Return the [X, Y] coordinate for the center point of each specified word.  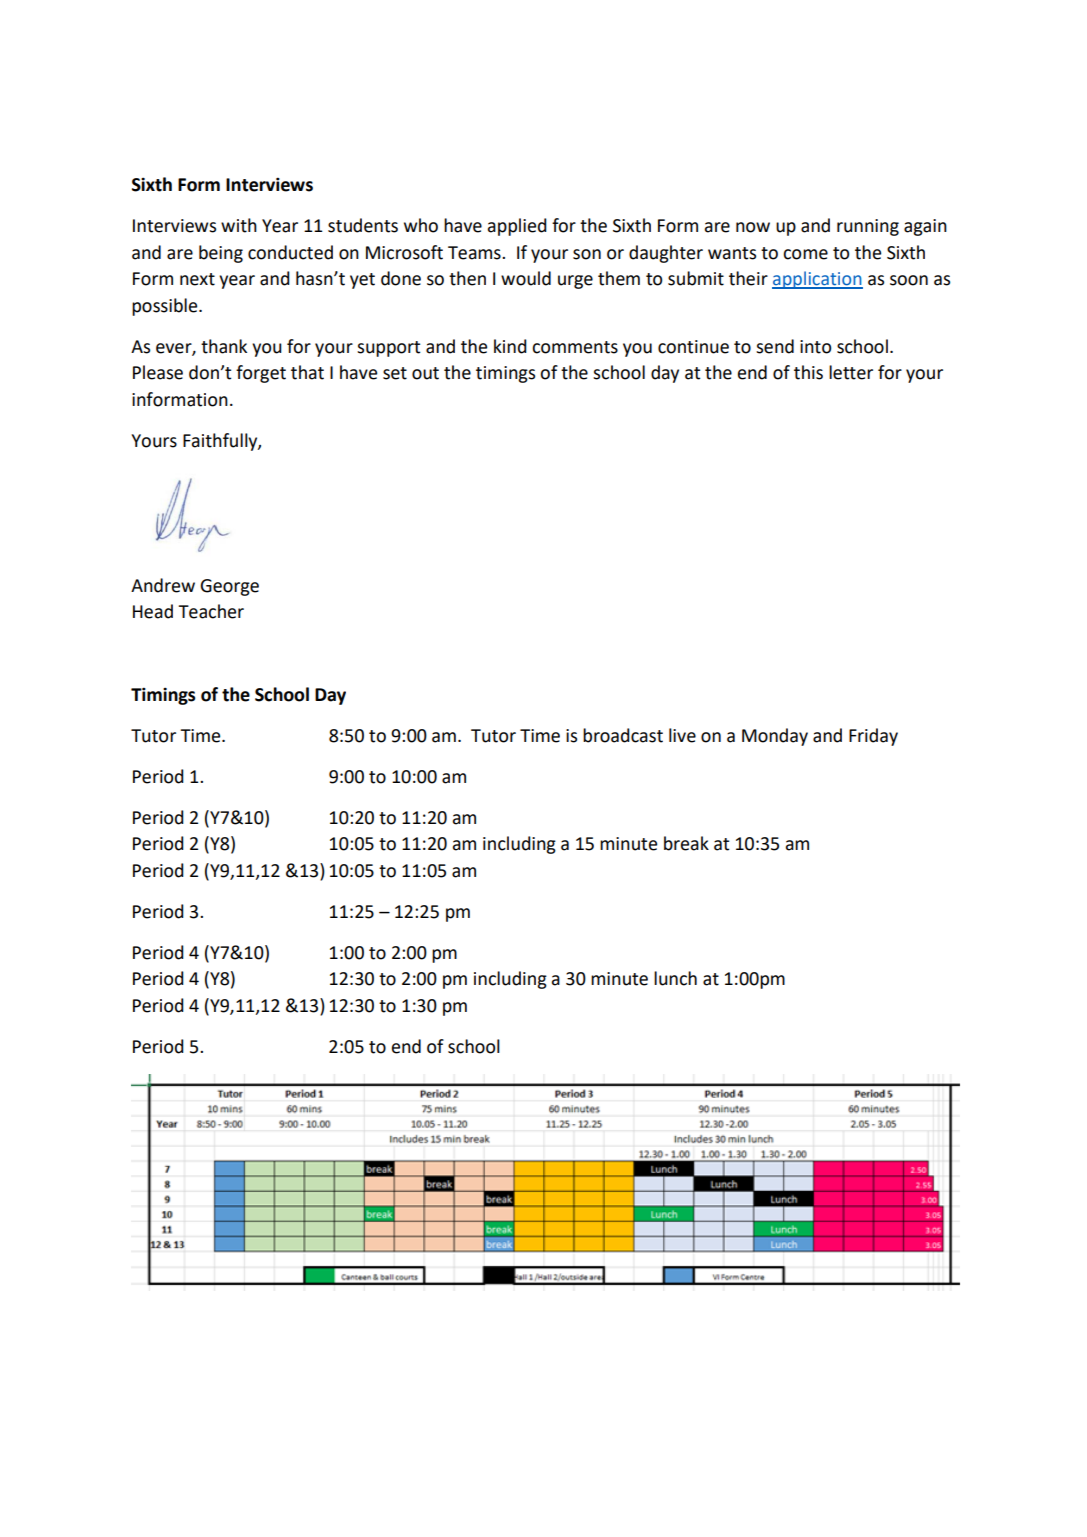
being [221, 254]
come [805, 254]
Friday [873, 737]
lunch [675, 978]
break [686, 843]
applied [517, 227]
